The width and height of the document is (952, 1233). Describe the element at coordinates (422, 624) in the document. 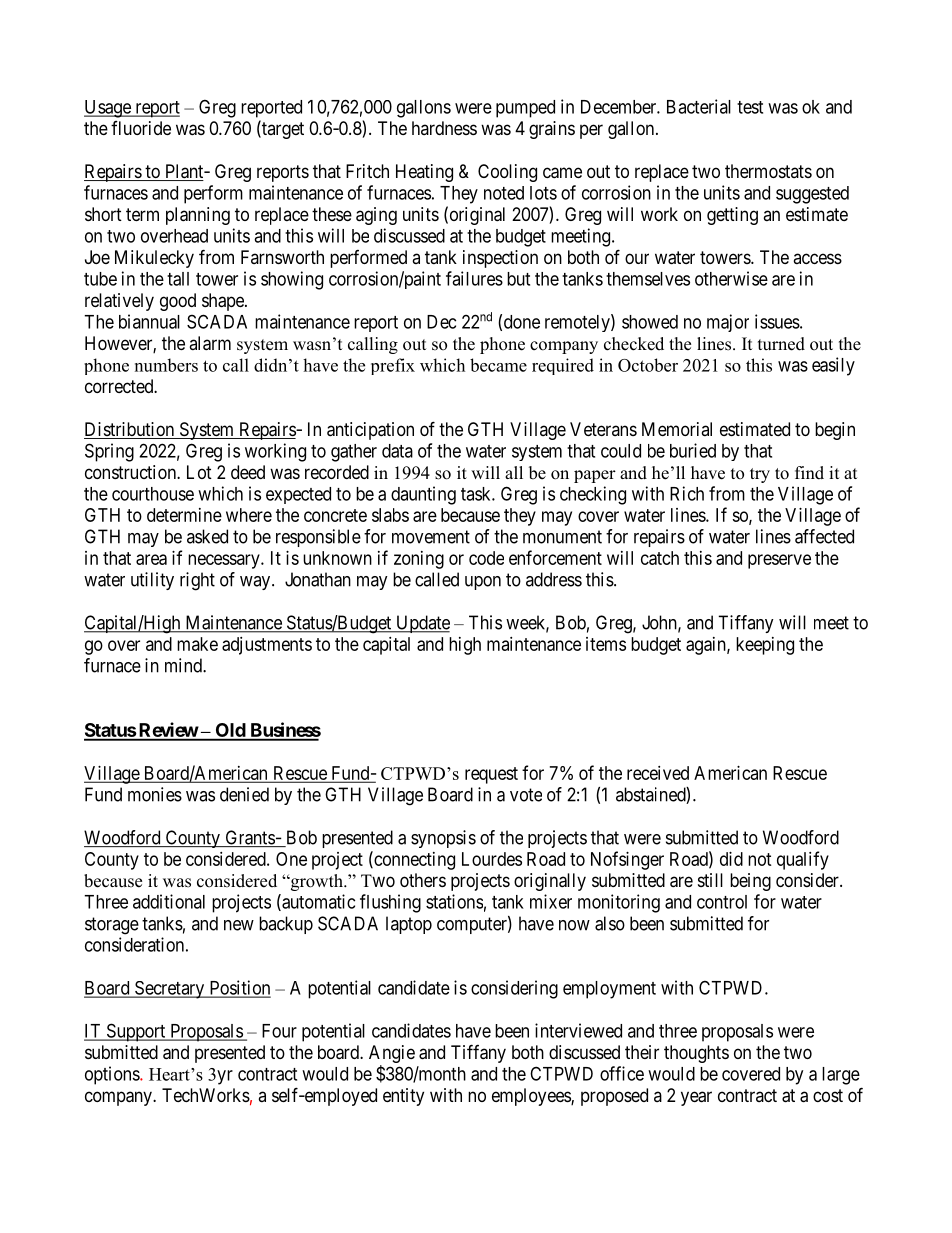

I see `Update` at that location.
